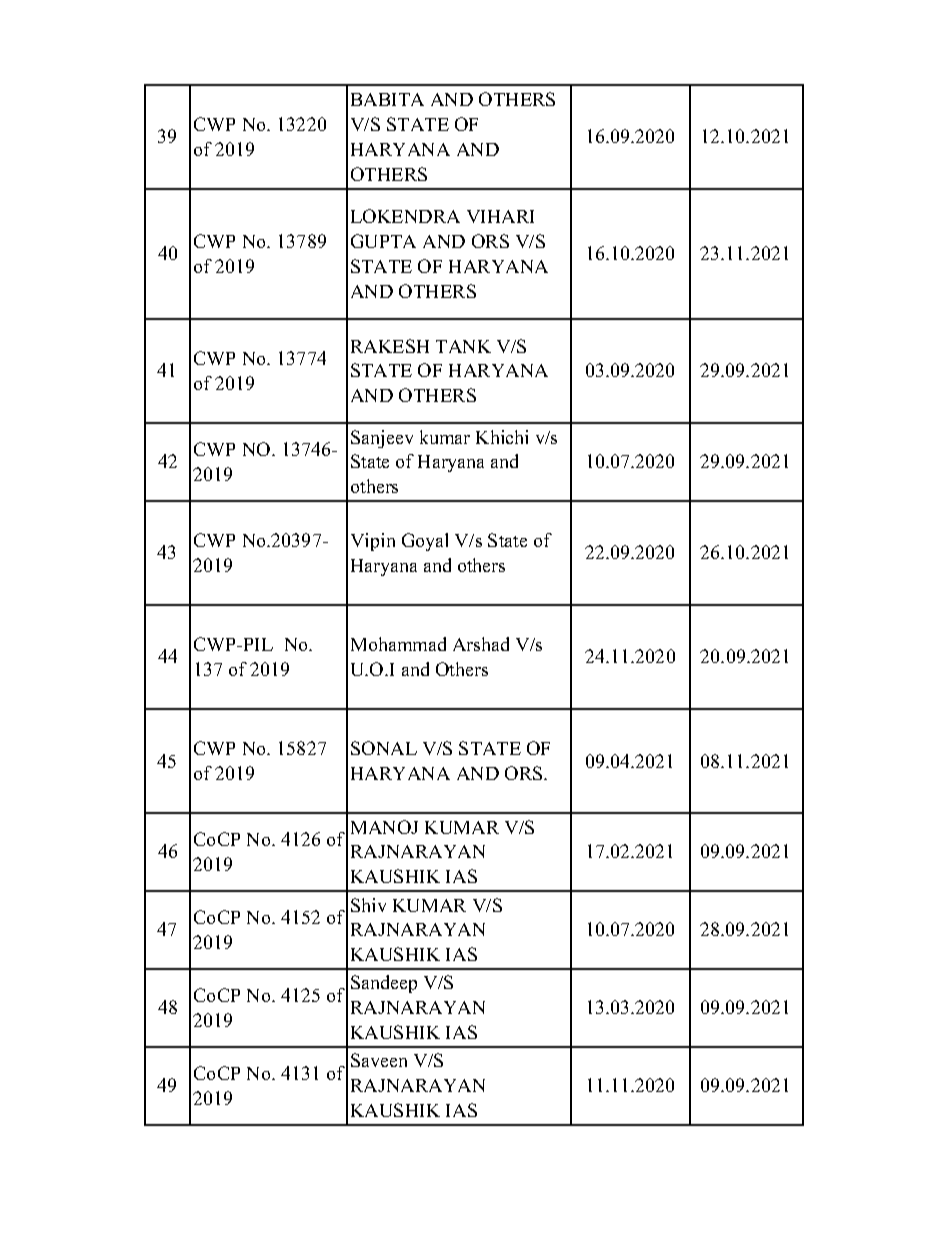  Describe the element at coordinates (425, 542) in the image. I see `Goyal` at that location.
